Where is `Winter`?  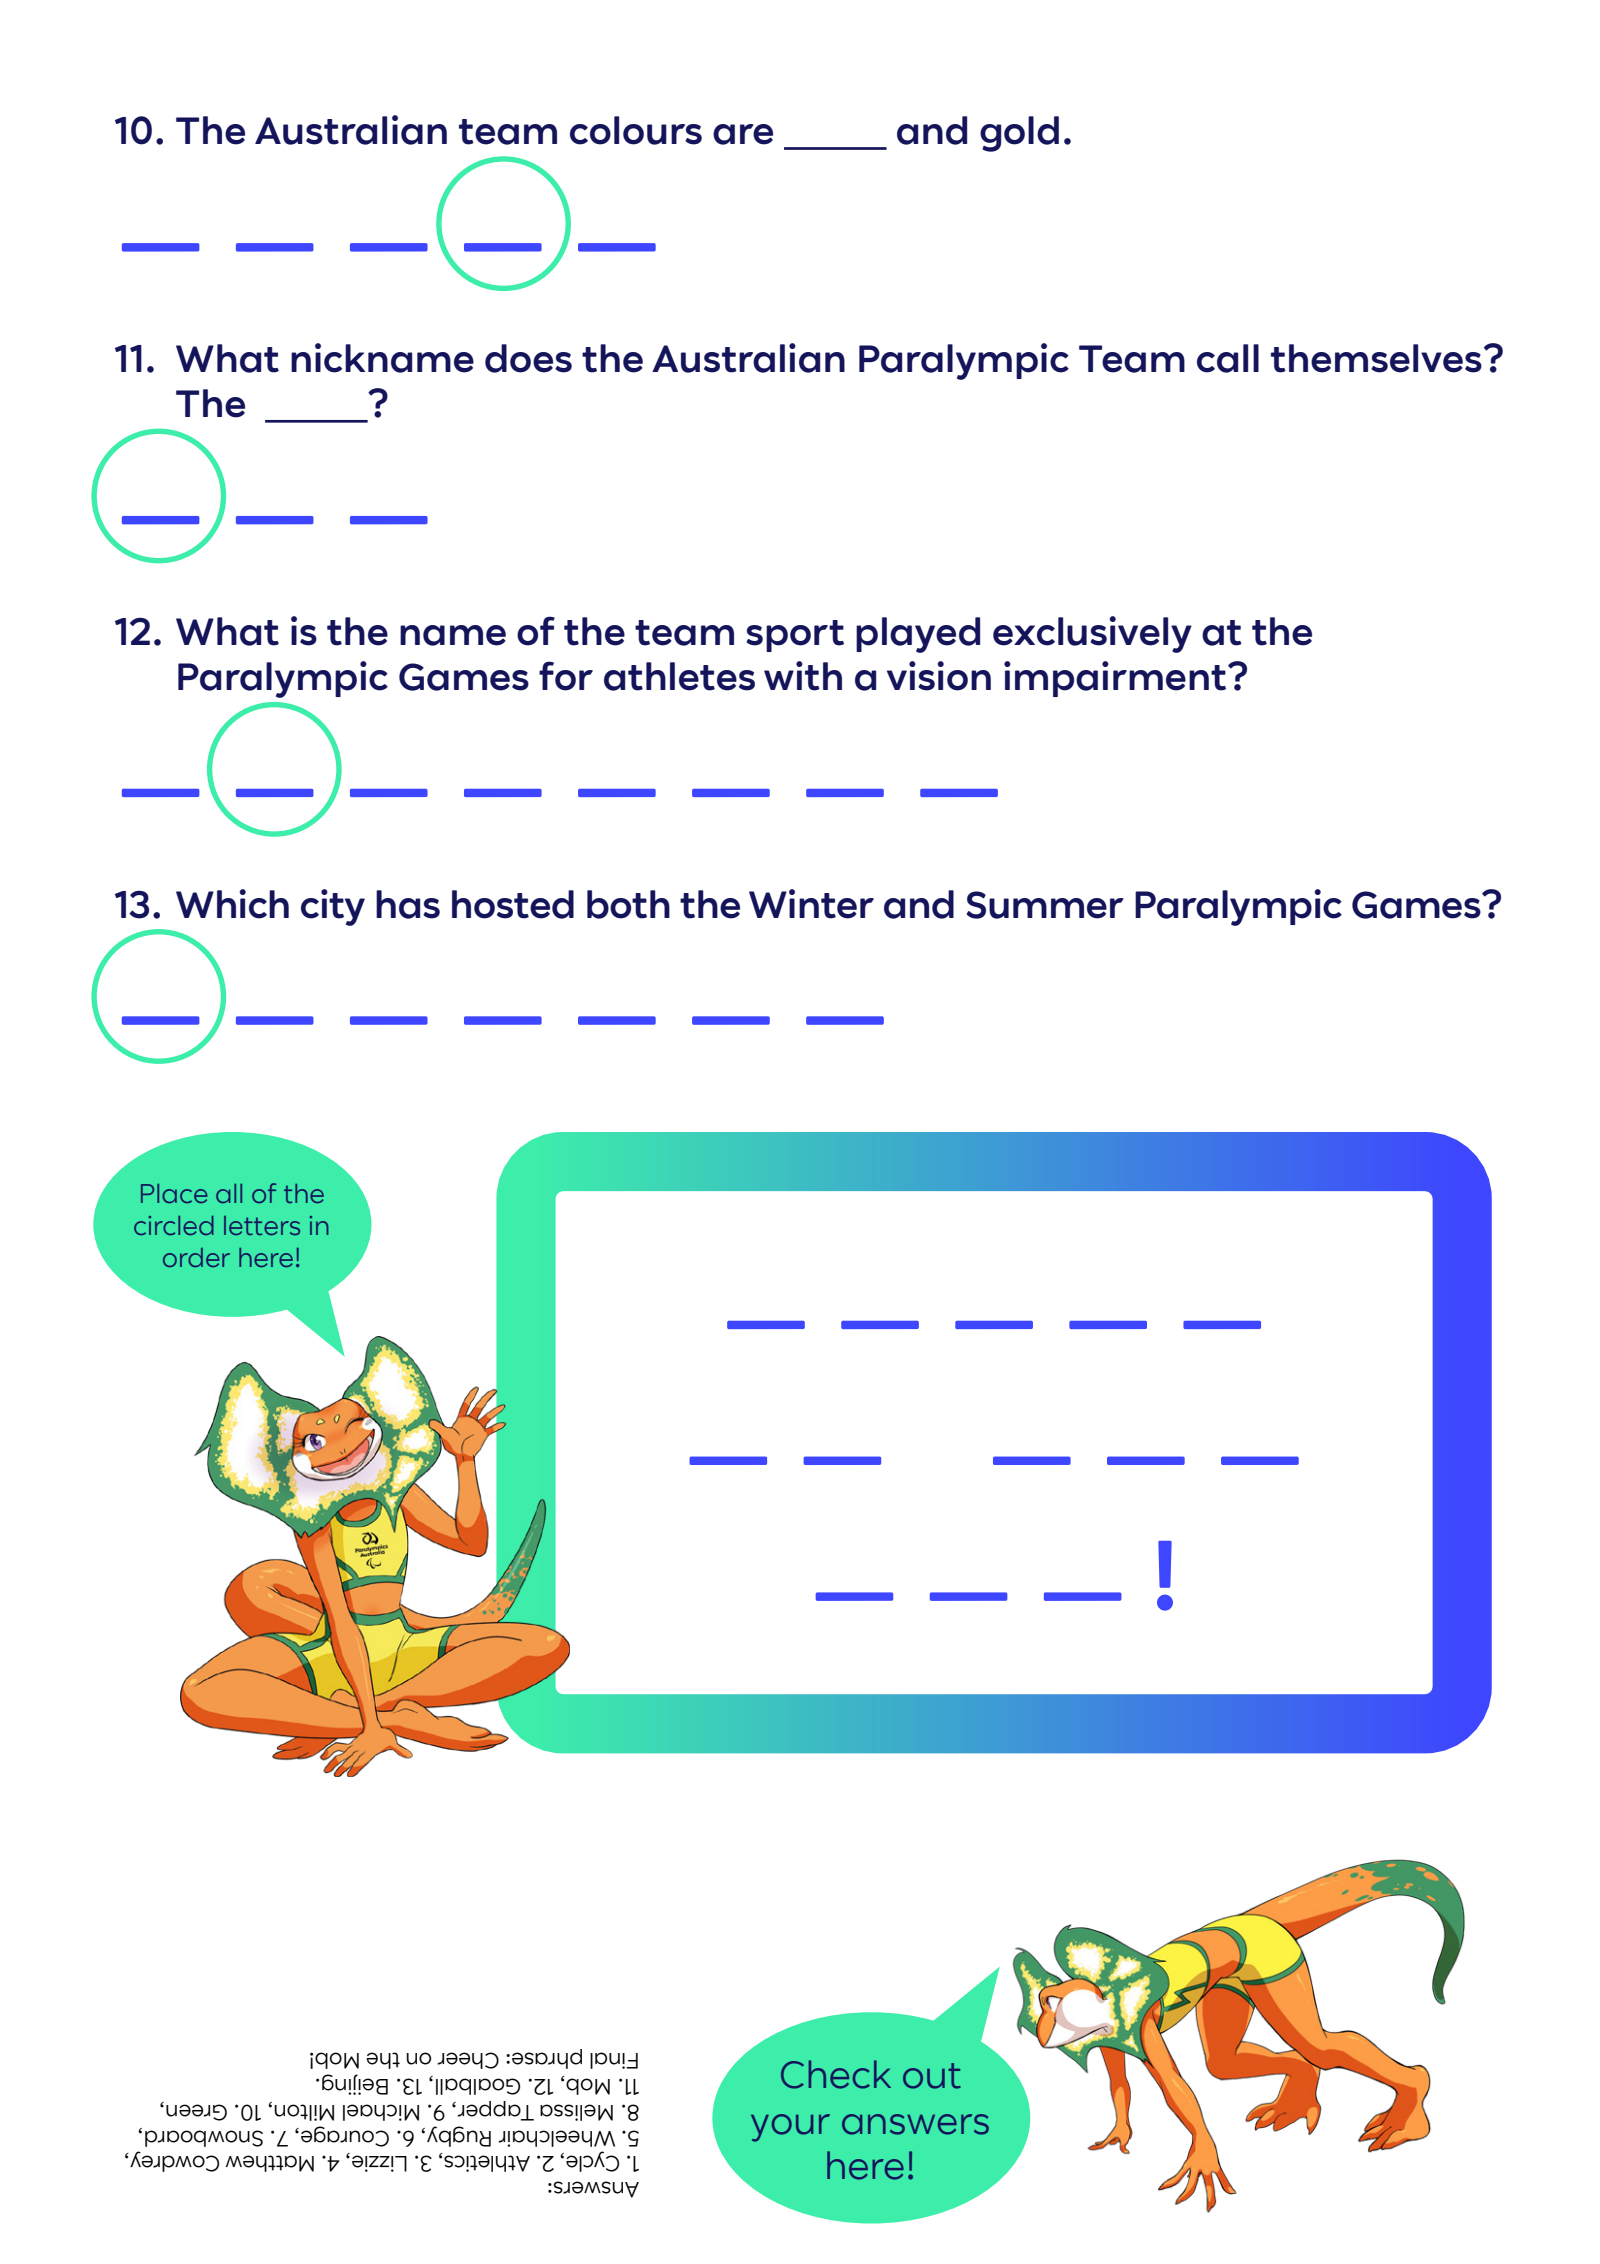 Winter is located at coordinates (811, 904).
